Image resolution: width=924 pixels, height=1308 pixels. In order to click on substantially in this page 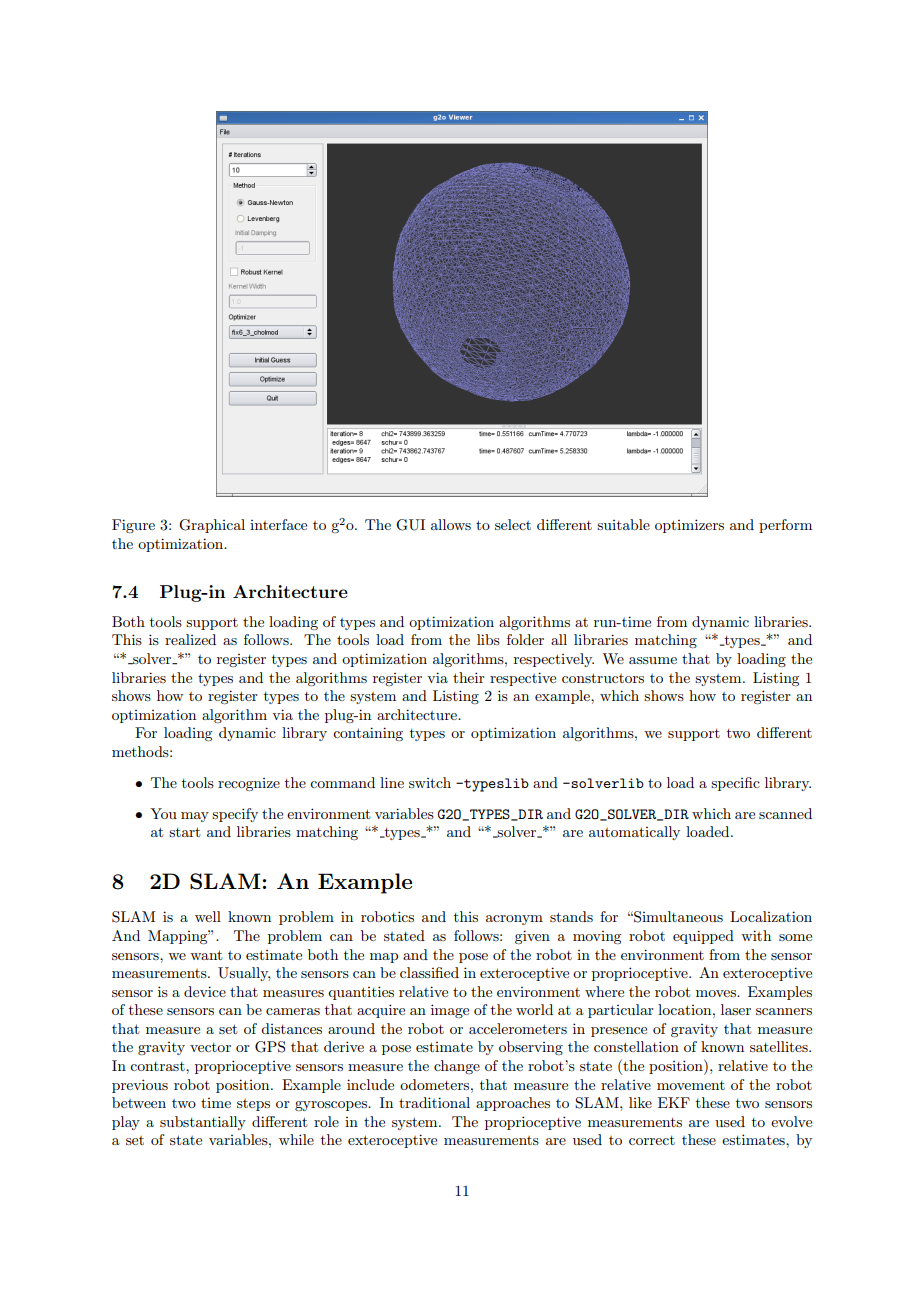, I will do `click(203, 1123)`.
